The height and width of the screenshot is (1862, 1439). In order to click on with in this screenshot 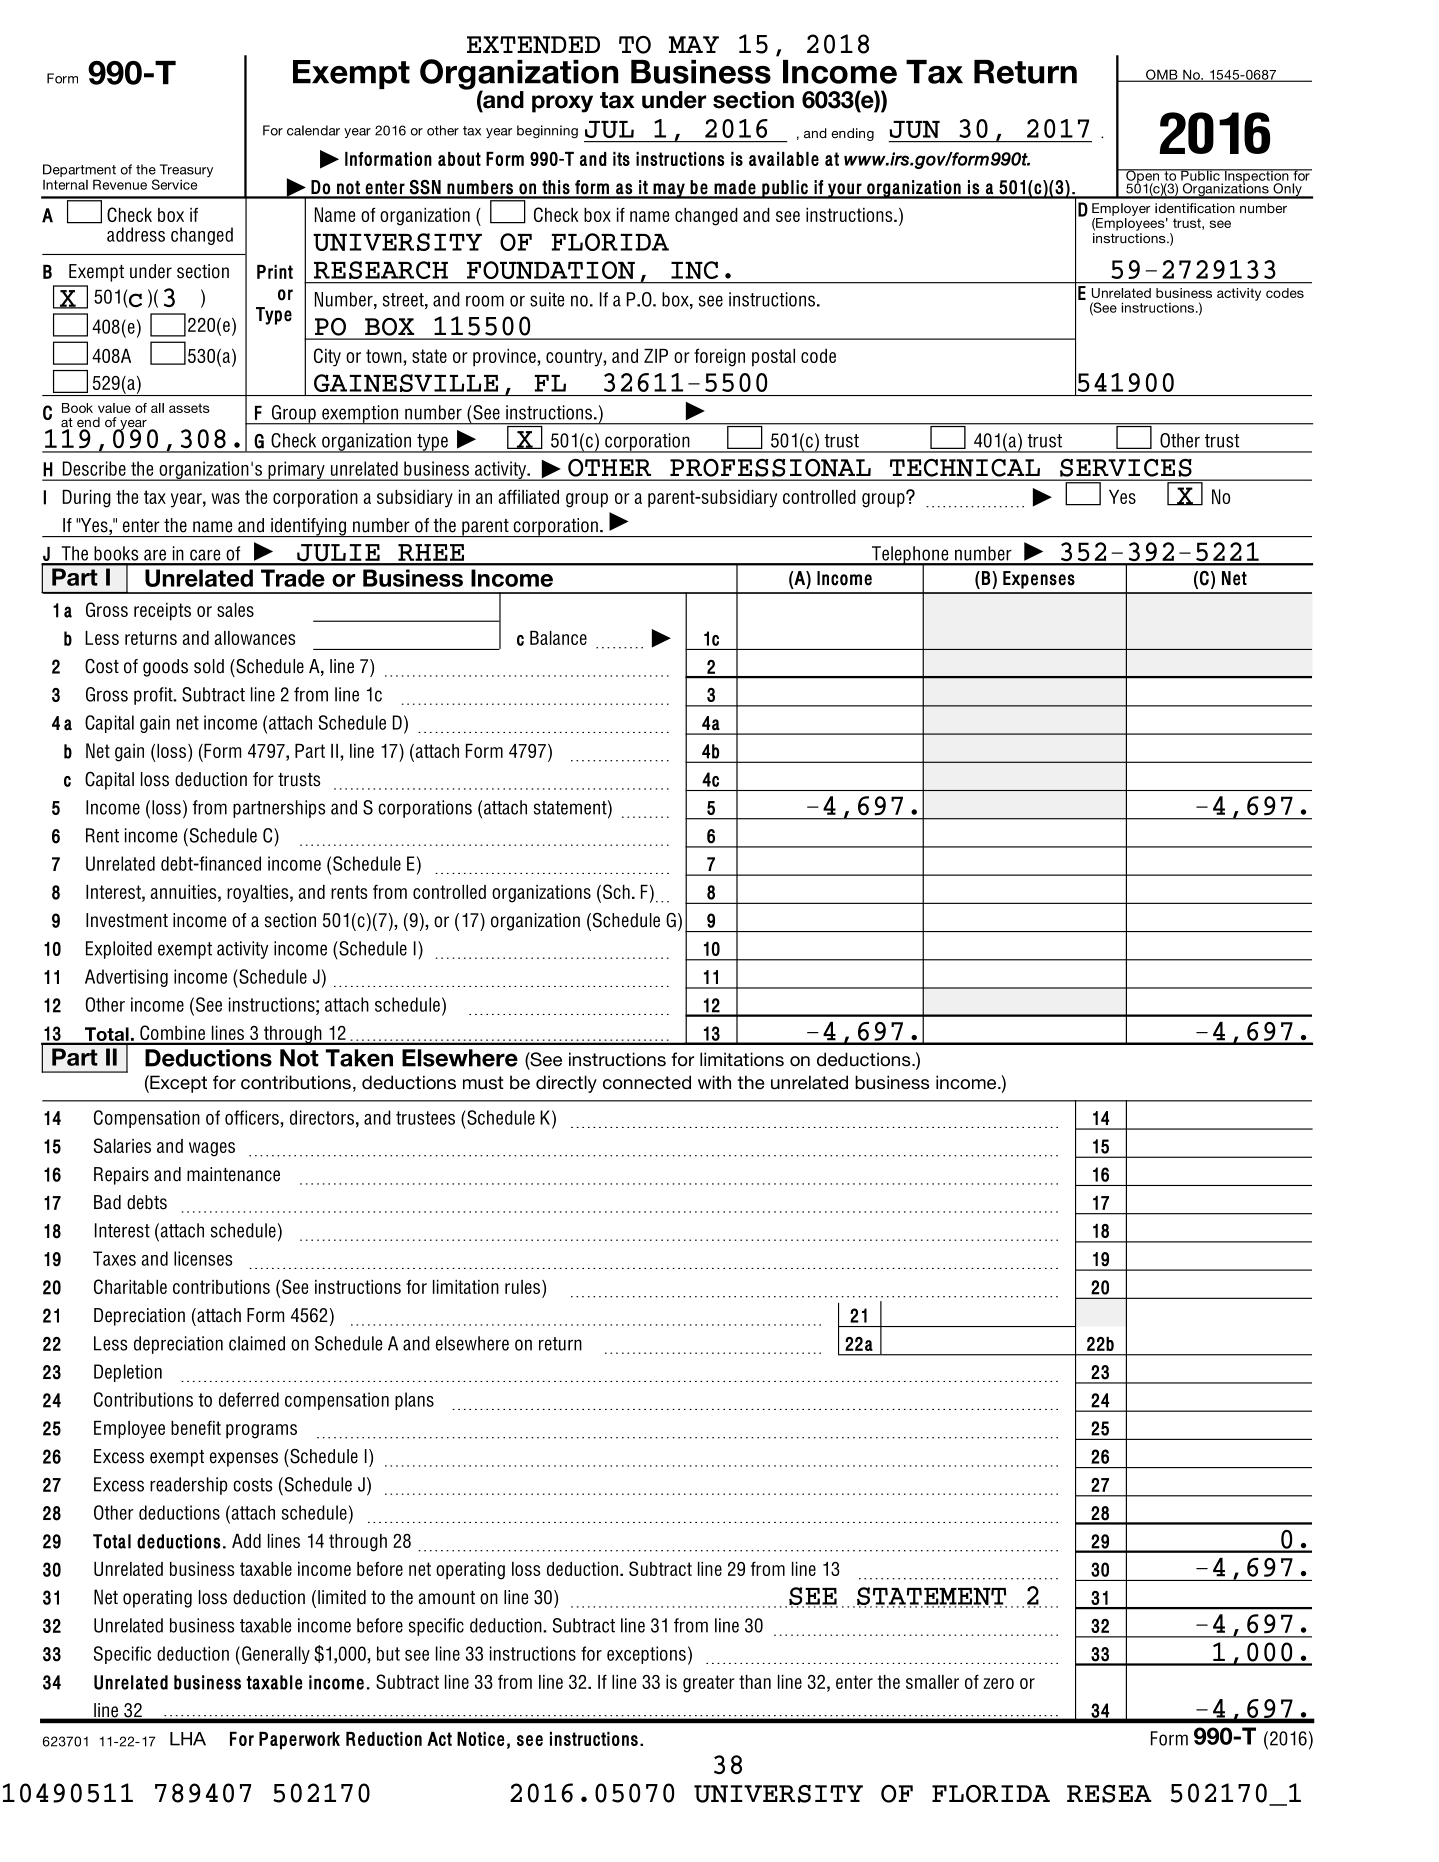, I will do `click(714, 1082)`.
